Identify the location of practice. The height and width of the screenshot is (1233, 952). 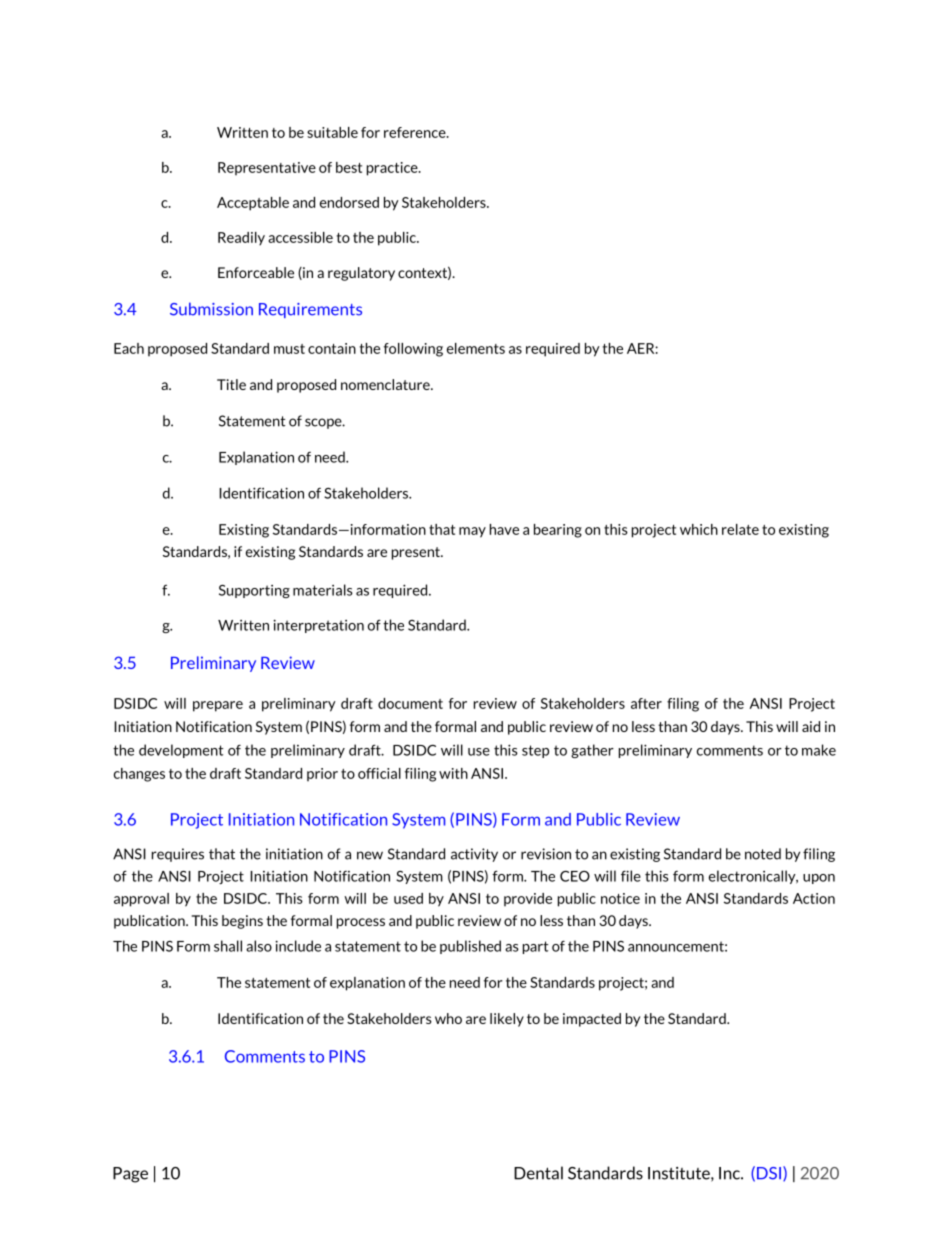
(393, 169).
